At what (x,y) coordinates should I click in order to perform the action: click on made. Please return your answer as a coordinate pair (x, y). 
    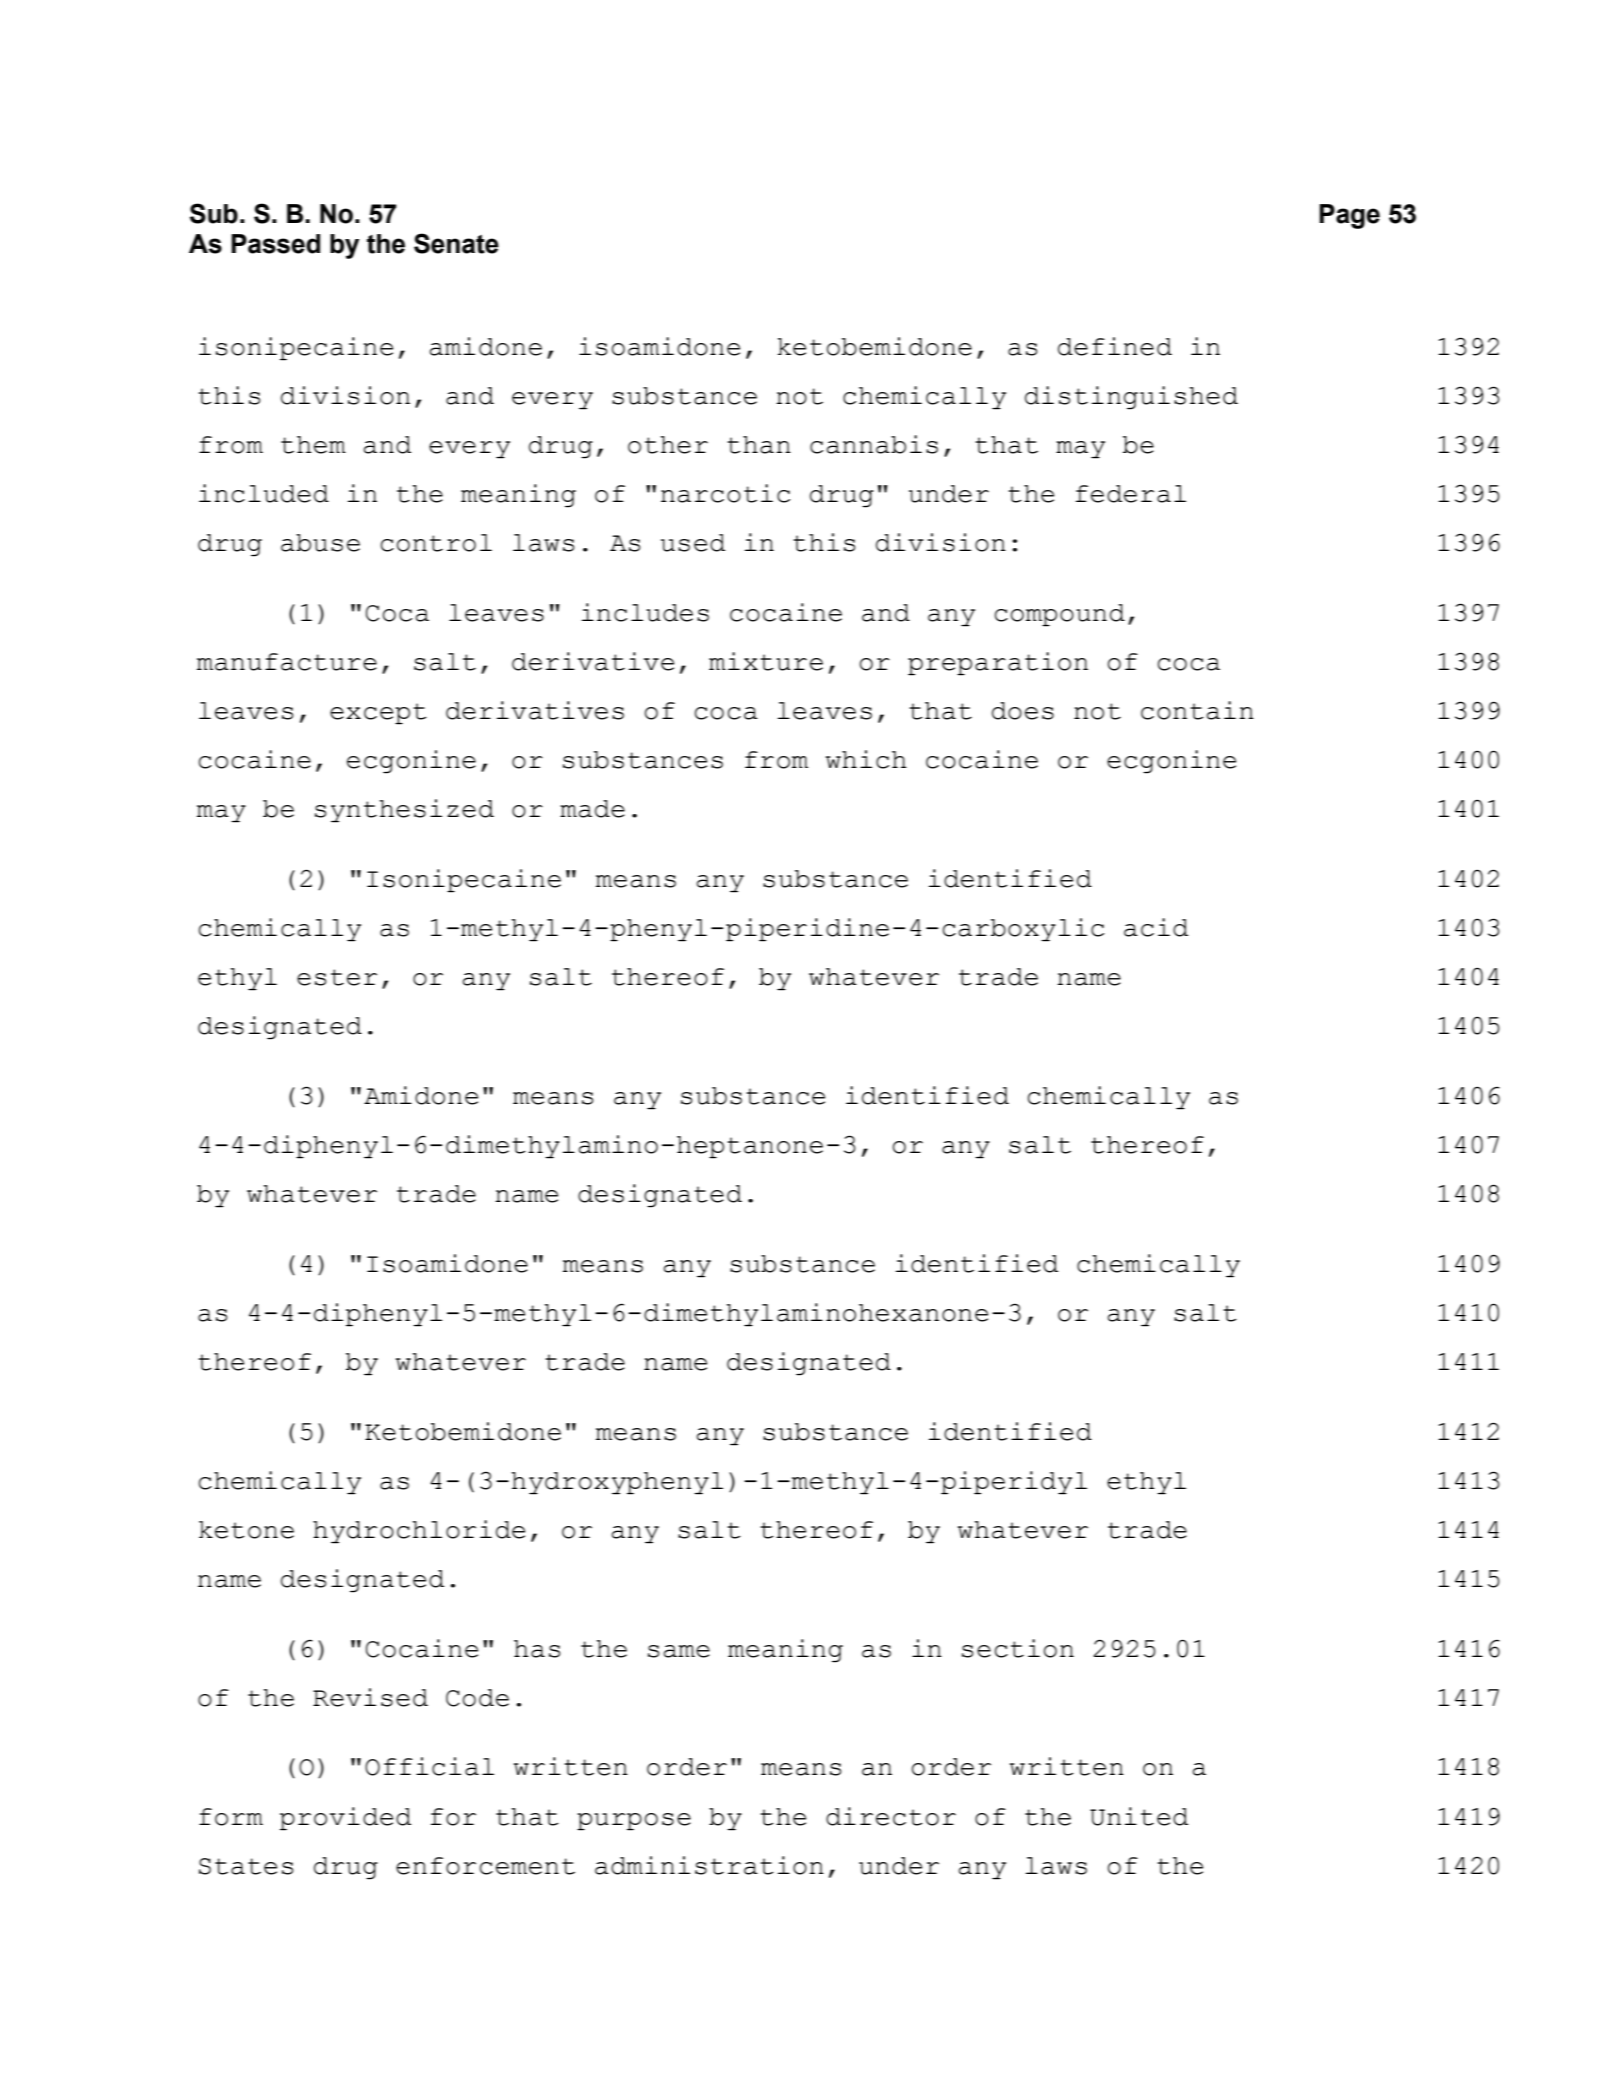
    Looking at the image, I should click on (592, 809).
